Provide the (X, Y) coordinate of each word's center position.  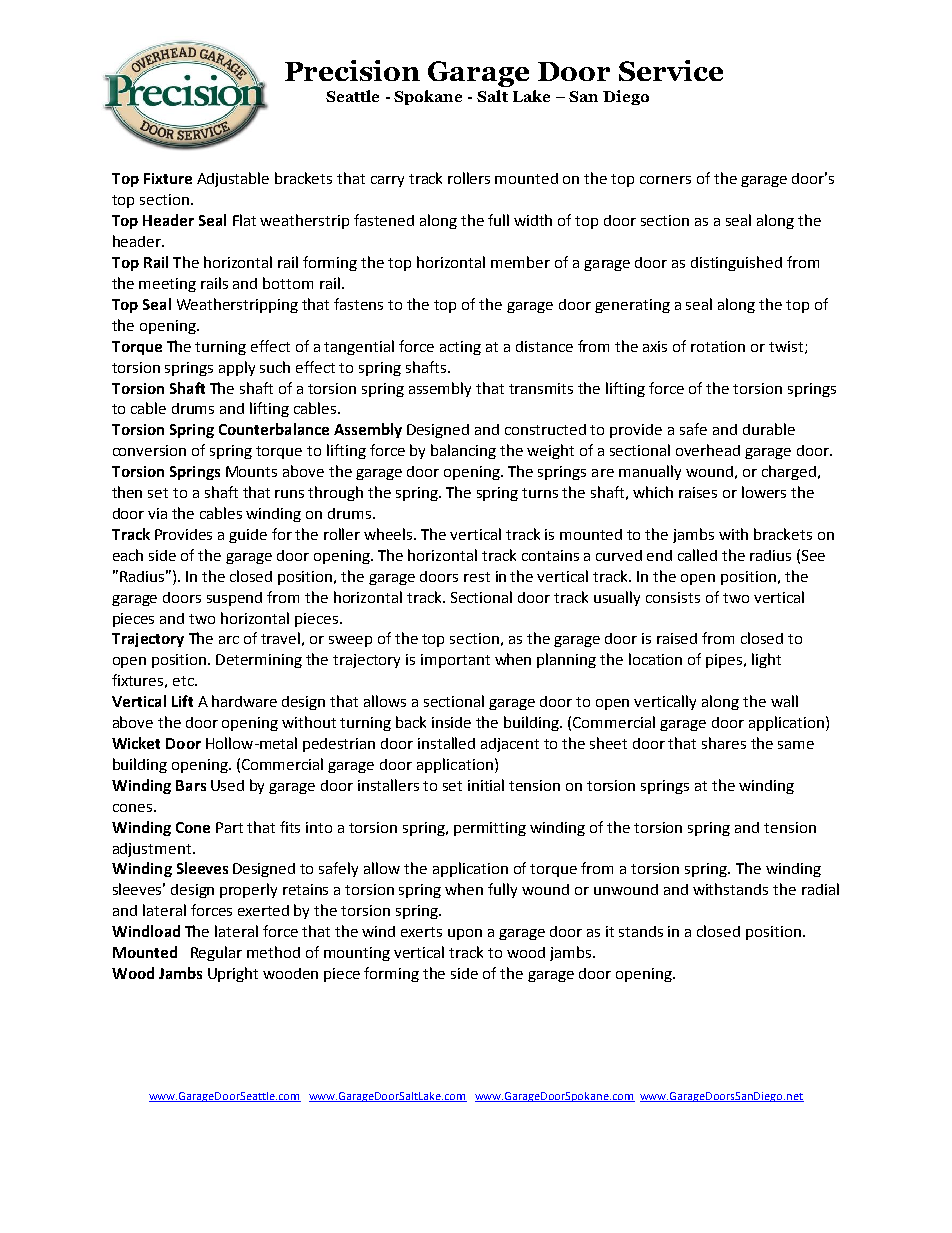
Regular (216, 953)
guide (248, 536)
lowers (764, 492)
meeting (167, 285)
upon (465, 934)
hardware (244, 701)
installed (446, 743)
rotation (718, 346)
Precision (352, 70)
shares (724, 743)
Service (671, 70)
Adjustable (233, 179)
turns (540, 493)
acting (460, 348)
